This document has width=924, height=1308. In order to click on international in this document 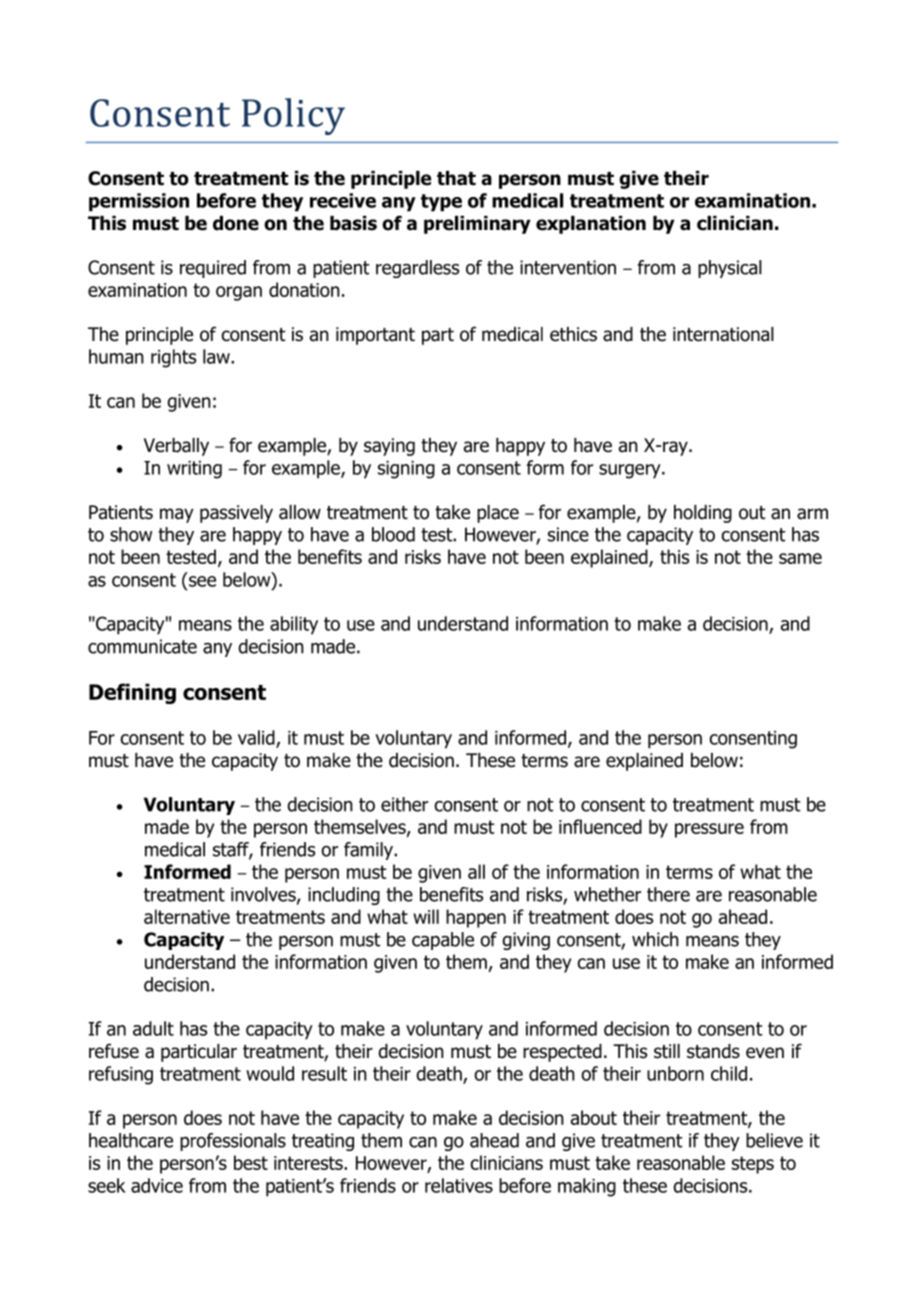, I will do `click(723, 334)`.
